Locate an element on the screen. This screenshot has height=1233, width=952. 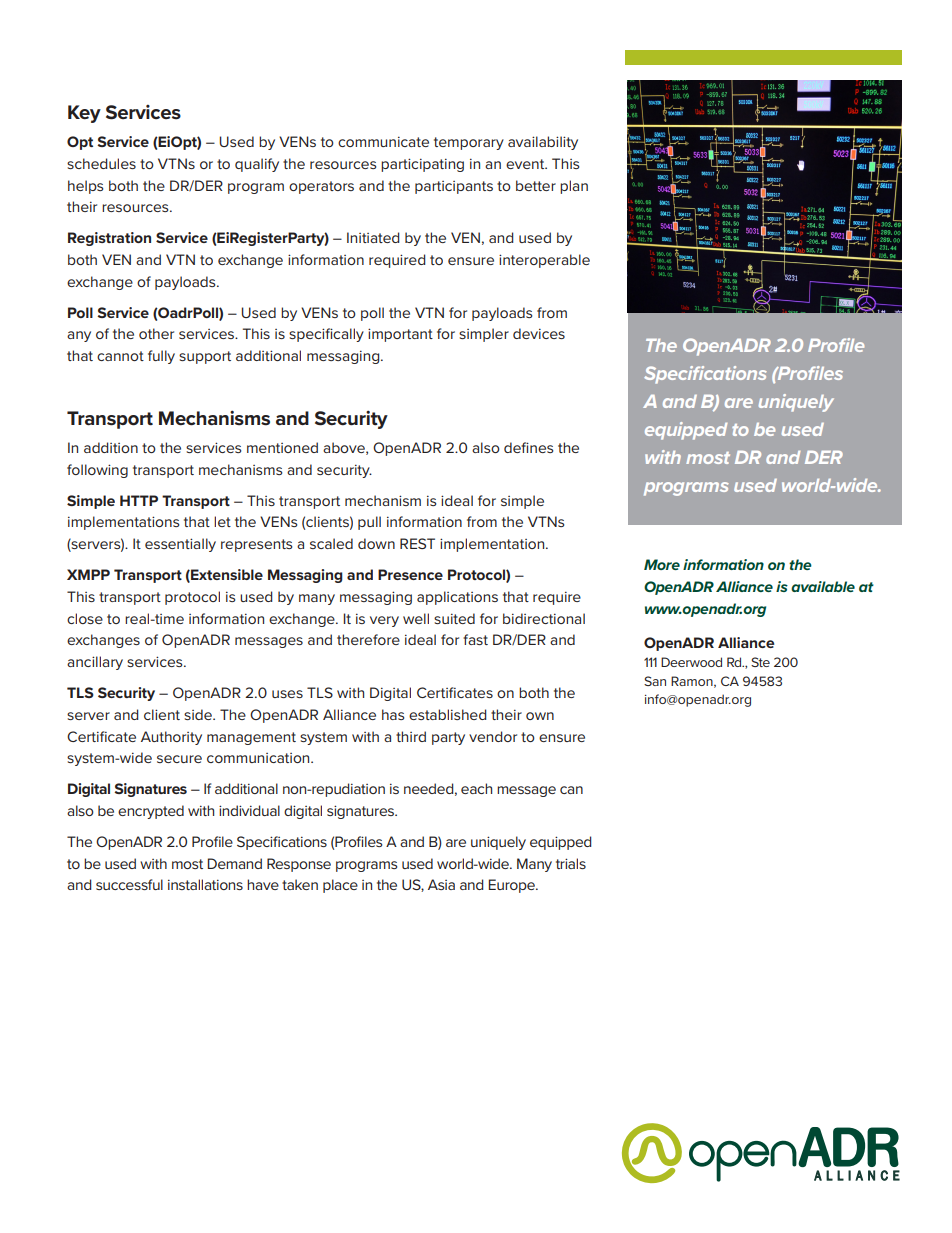
More is located at coordinates (662, 564).
